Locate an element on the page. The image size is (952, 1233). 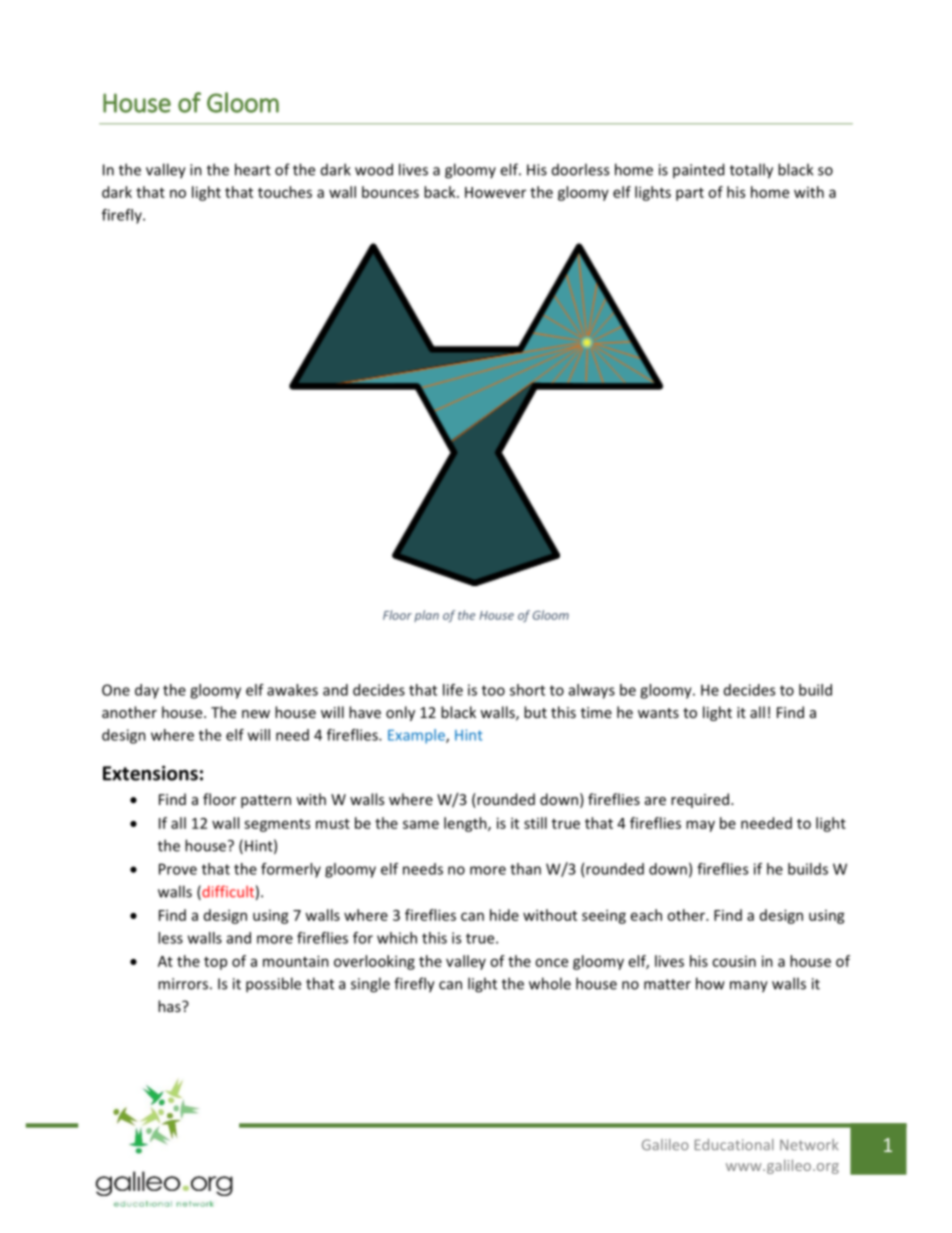
Prove is located at coordinates (178, 869).
